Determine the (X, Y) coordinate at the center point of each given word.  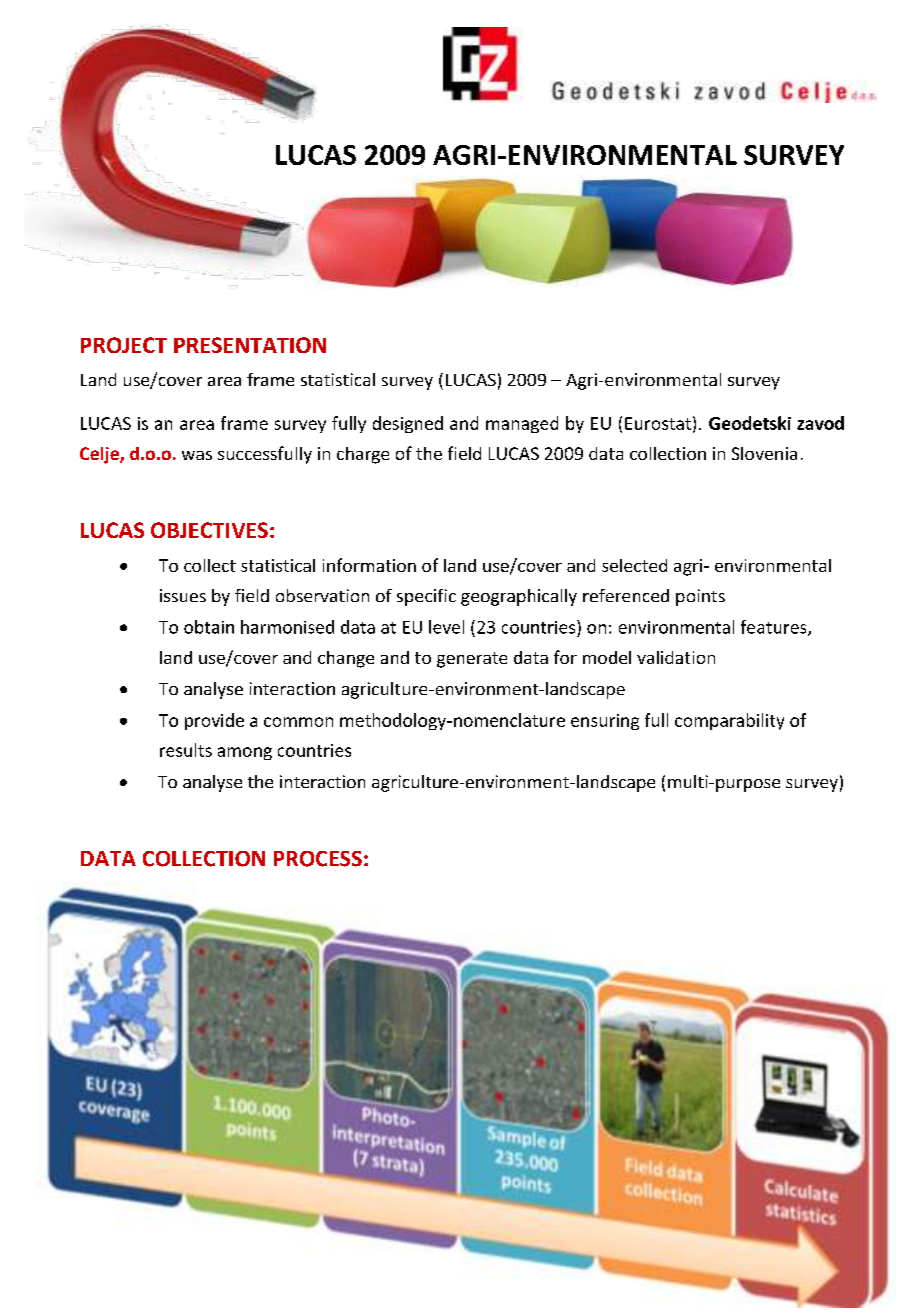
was (197, 455)
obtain (209, 627)
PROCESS (318, 859)
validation (676, 657)
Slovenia (764, 453)
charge (363, 455)
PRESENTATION (250, 345)
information (369, 565)
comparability (729, 721)
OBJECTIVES (209, 530)
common (298, 722)
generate (472, 660)
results (186, 750)
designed (408, 424)
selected (634, 565)
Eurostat (658, 423)
